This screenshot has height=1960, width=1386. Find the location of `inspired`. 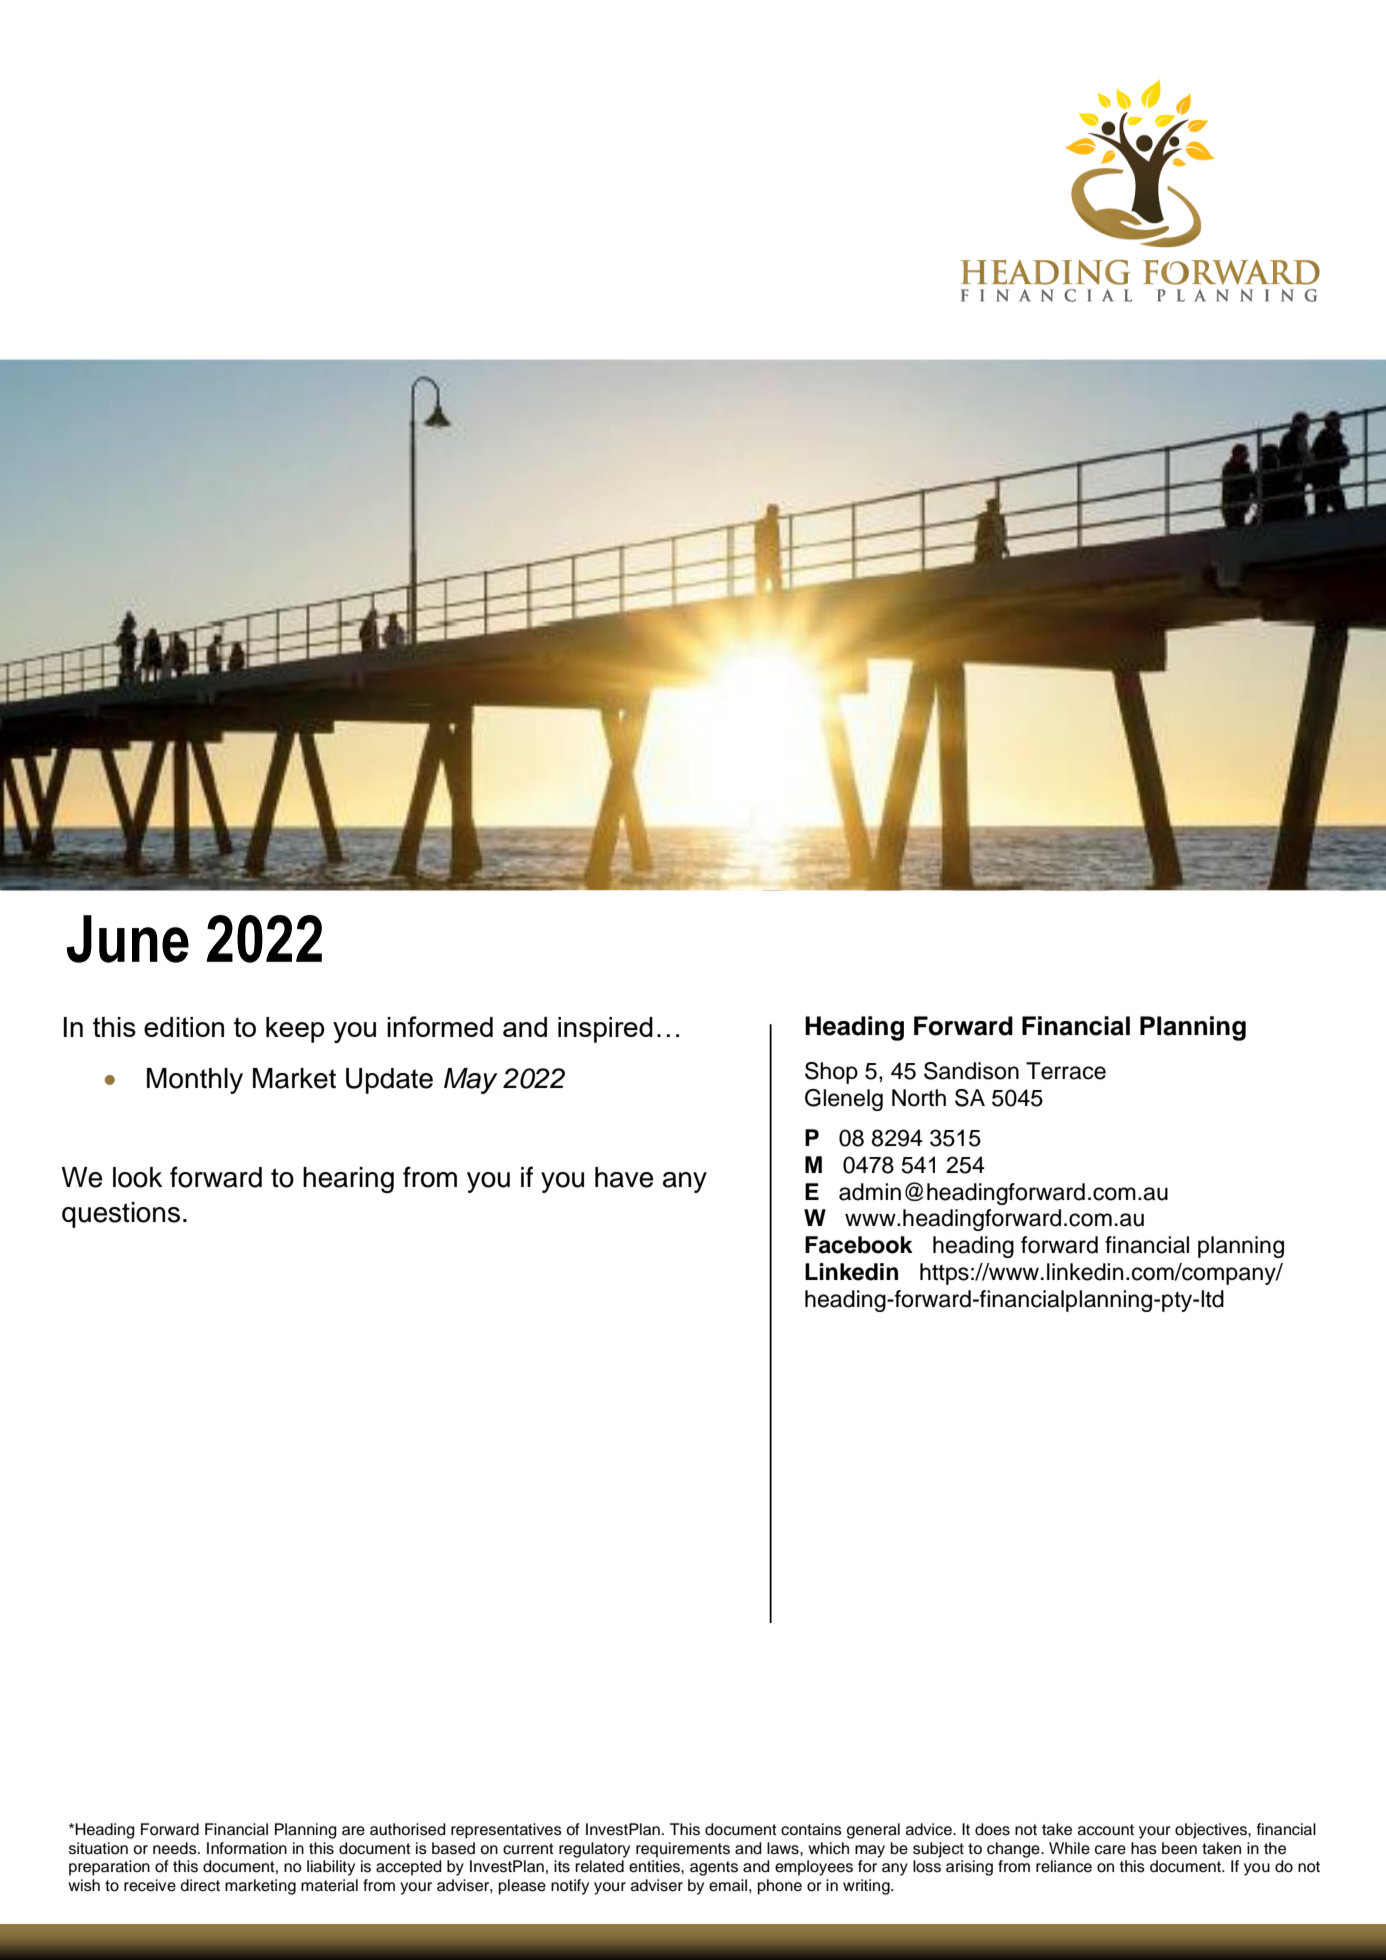

inspired is located at coordinates (605, 1030).
